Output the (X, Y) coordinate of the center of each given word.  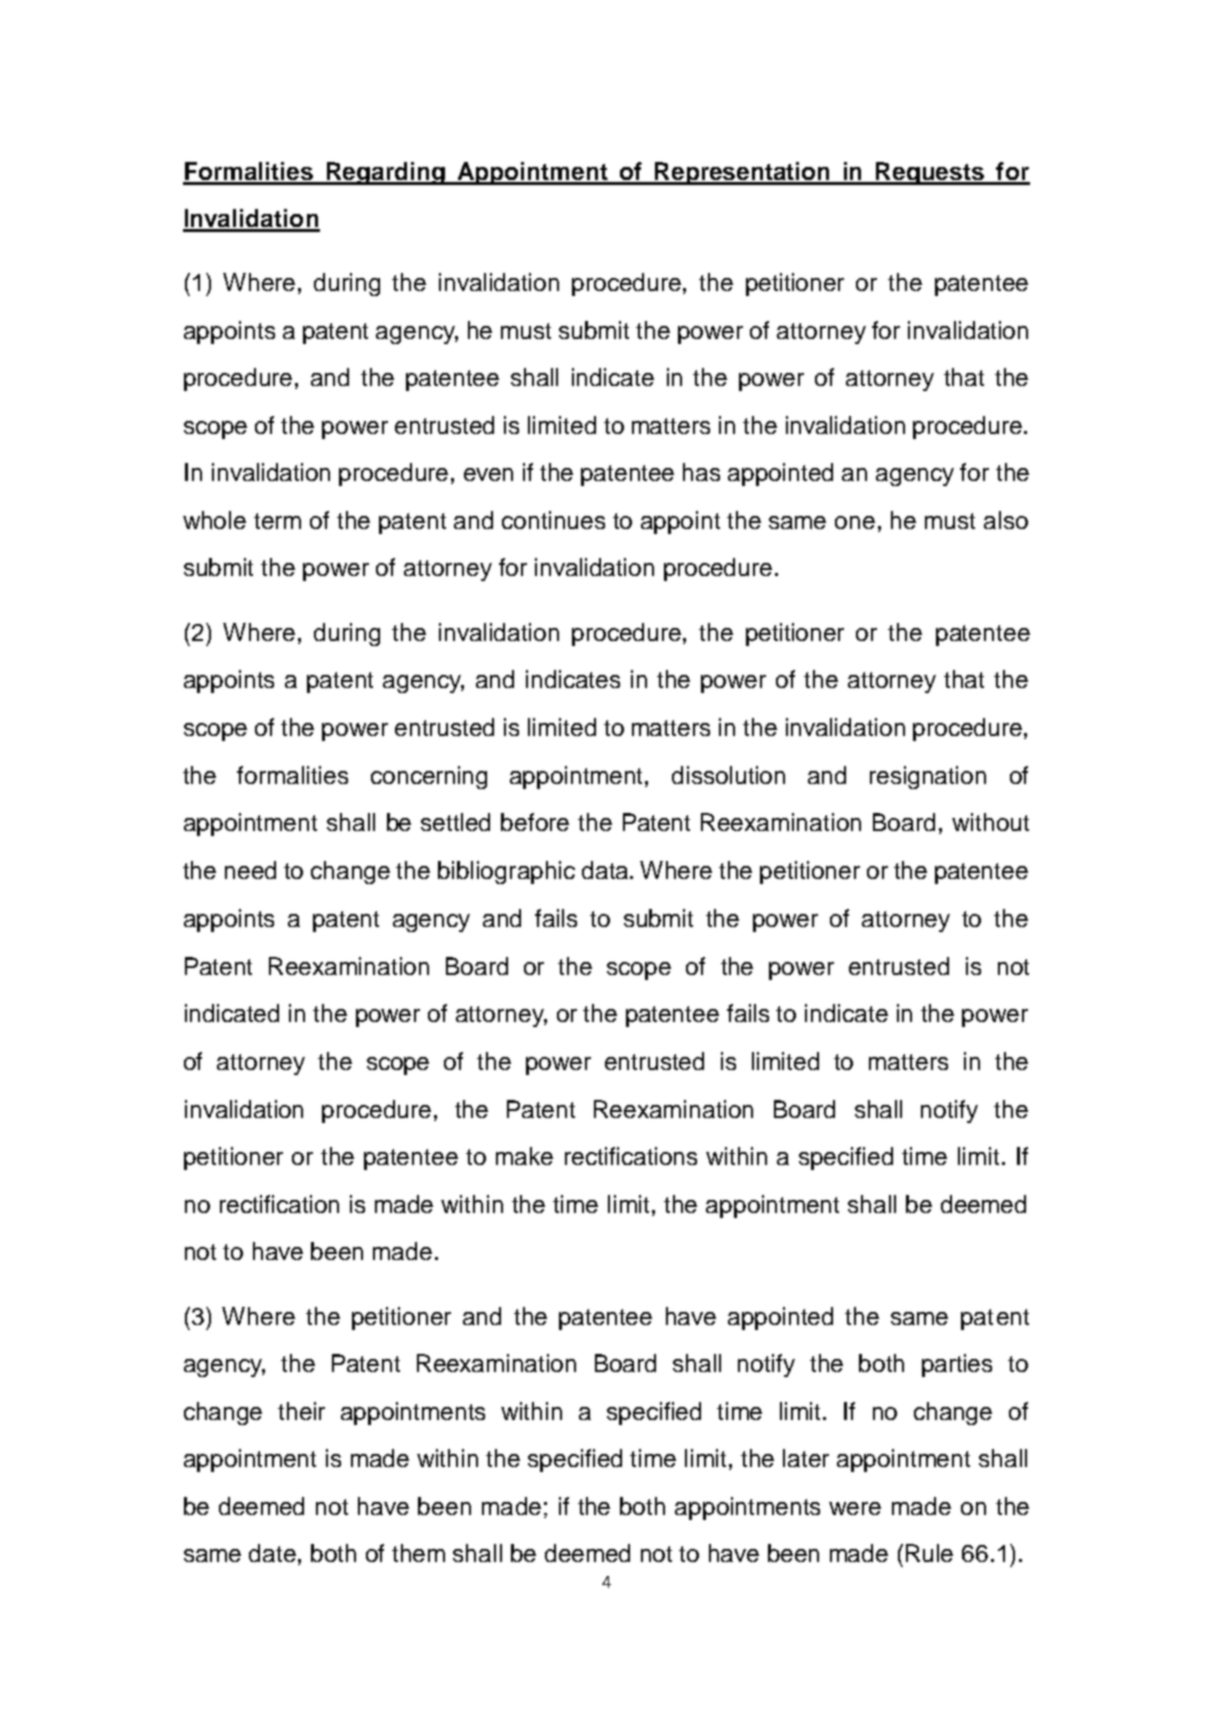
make (524, 1156)
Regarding (386, 173)
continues (553, 520)
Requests (931, 173)
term (277, 521)
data (605, 870)
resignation (928, 777)
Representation (742, 173)
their (301, 1411)
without (990, 822)
